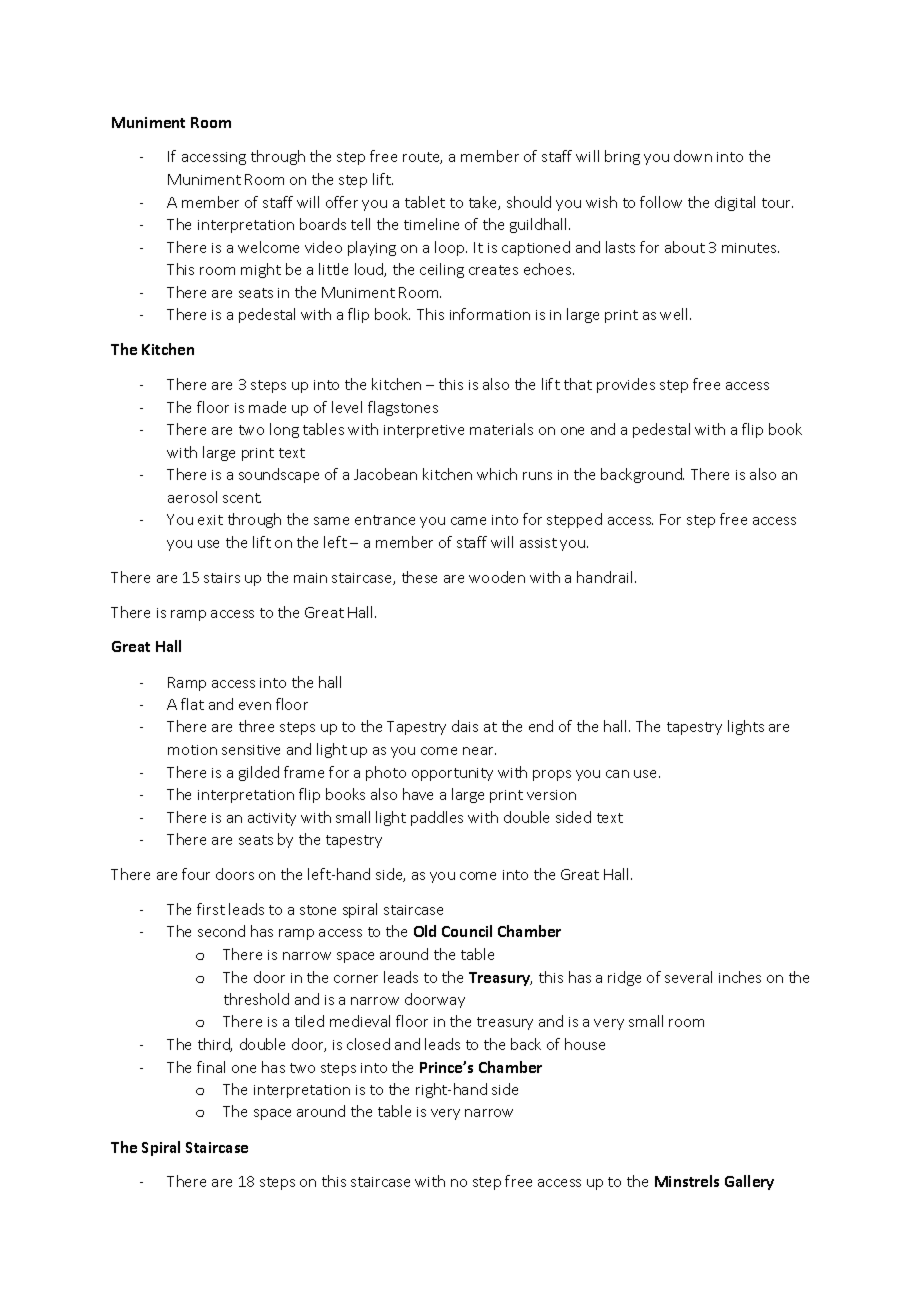 This screenshot has width=924, height=1308. Describe the element at coordinates (255, 706) in the screenshot. I see `even` at that location.
